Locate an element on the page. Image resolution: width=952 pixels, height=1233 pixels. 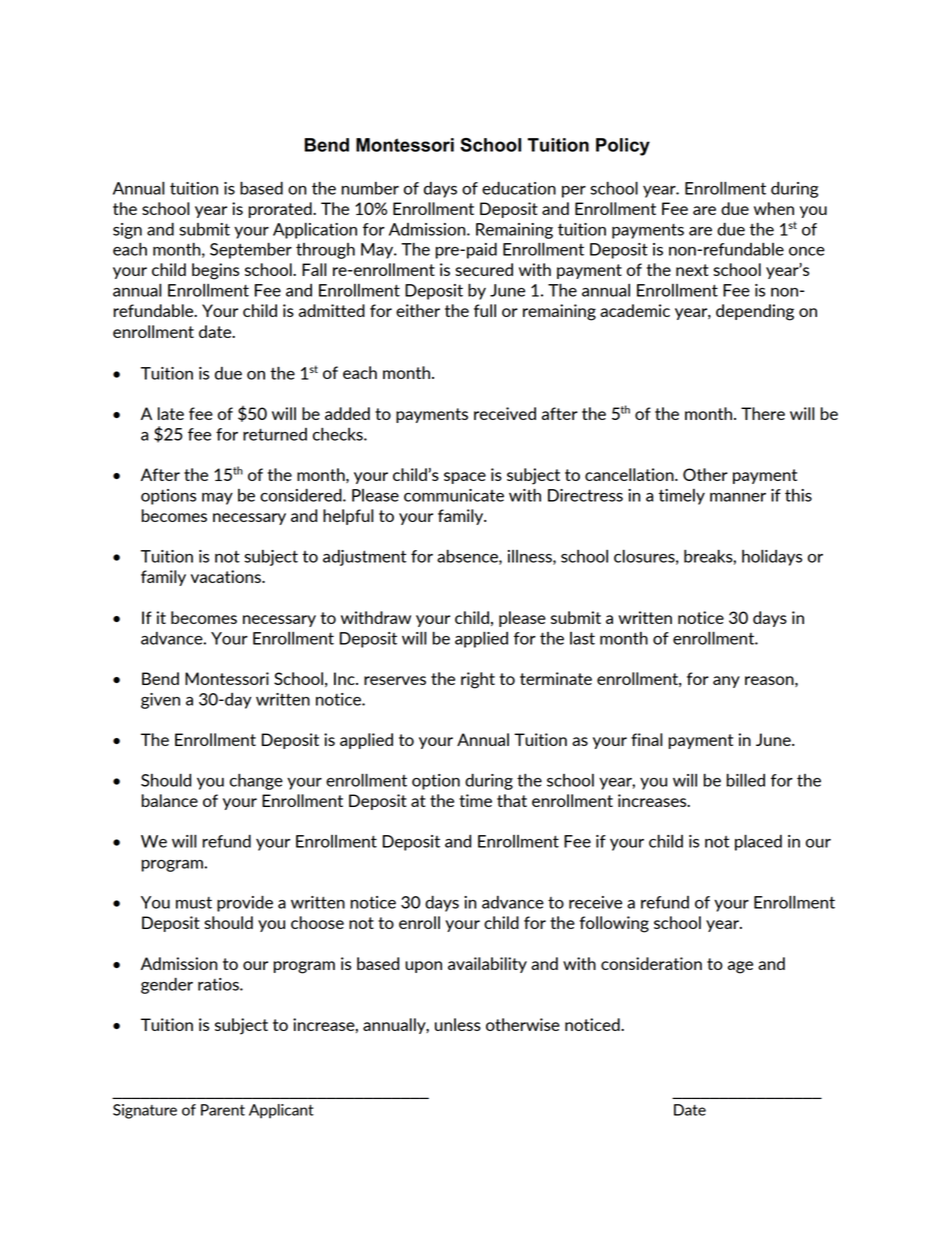
space is located at coordinates (465, 478).
